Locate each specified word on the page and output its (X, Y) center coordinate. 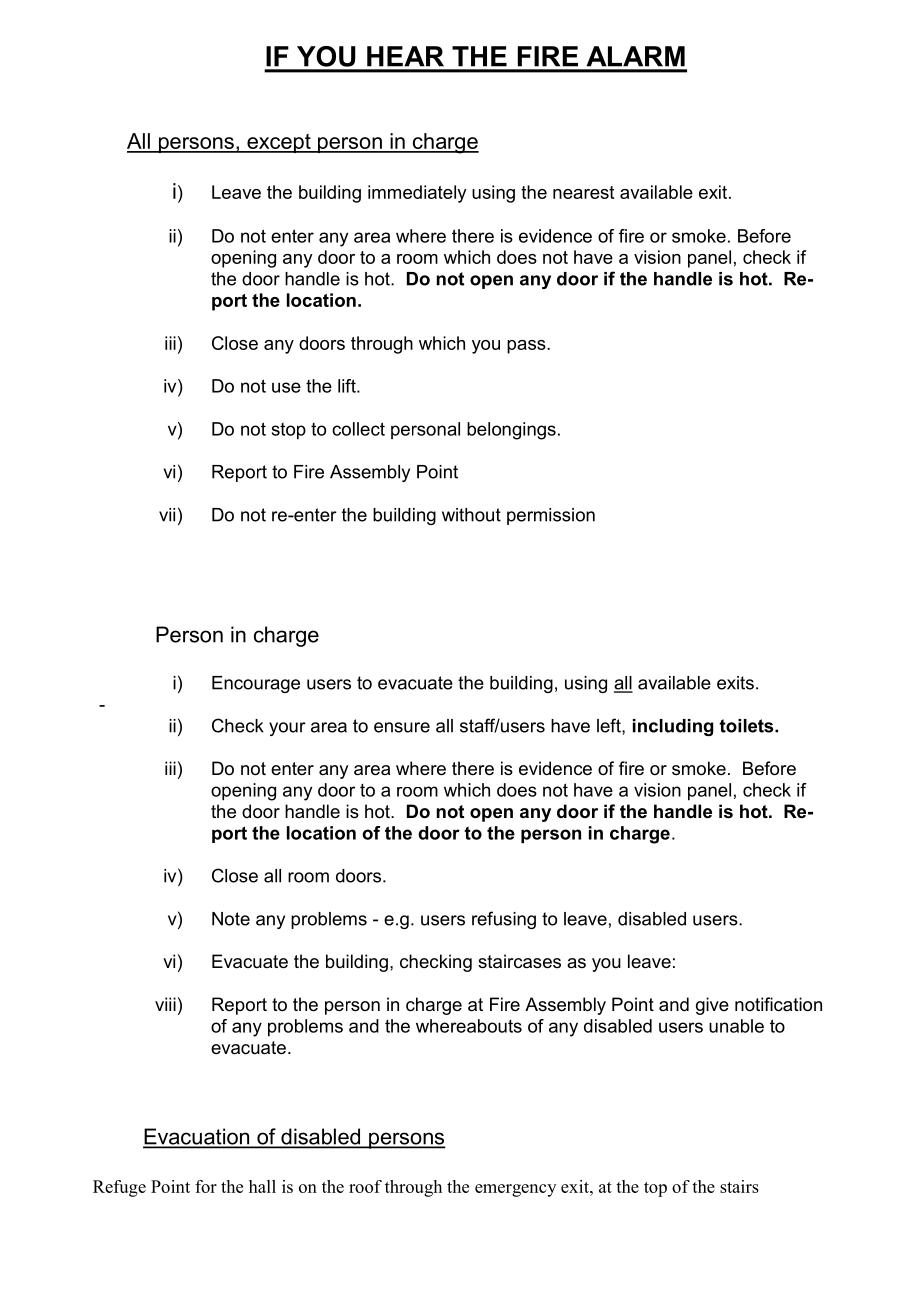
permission (551, 516)
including (673, 727)
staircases (519, 961)
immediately (417, 194)
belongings (511, 431)
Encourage (256, 684)
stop (289, 431)
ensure (402, 727)
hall (262, 1186)
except (279, 143)
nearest (583, 192)
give (712, 1006)
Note (231, 919)
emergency (515, 1190)
